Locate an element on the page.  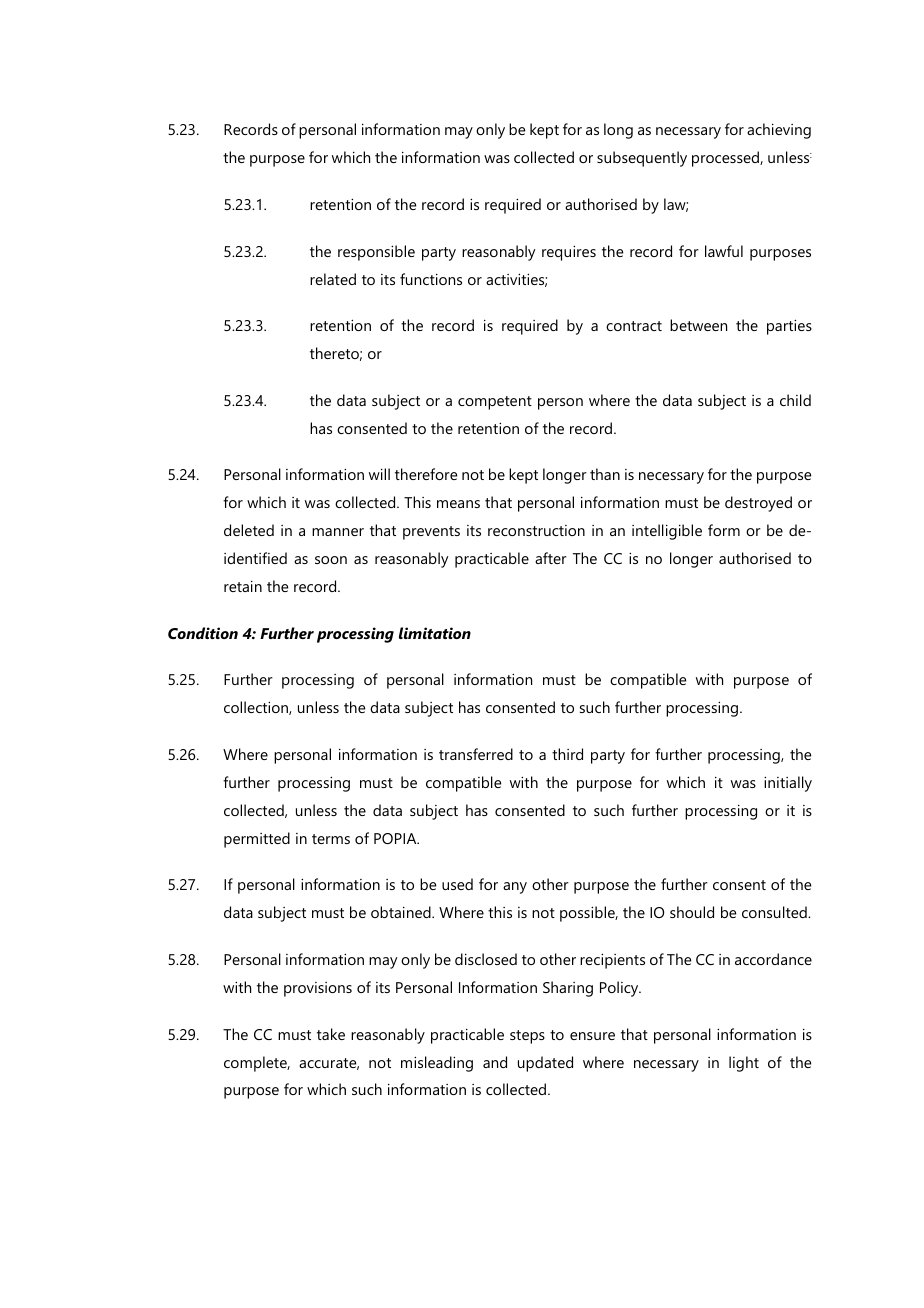
take is located at coordinates (331, 1034).
